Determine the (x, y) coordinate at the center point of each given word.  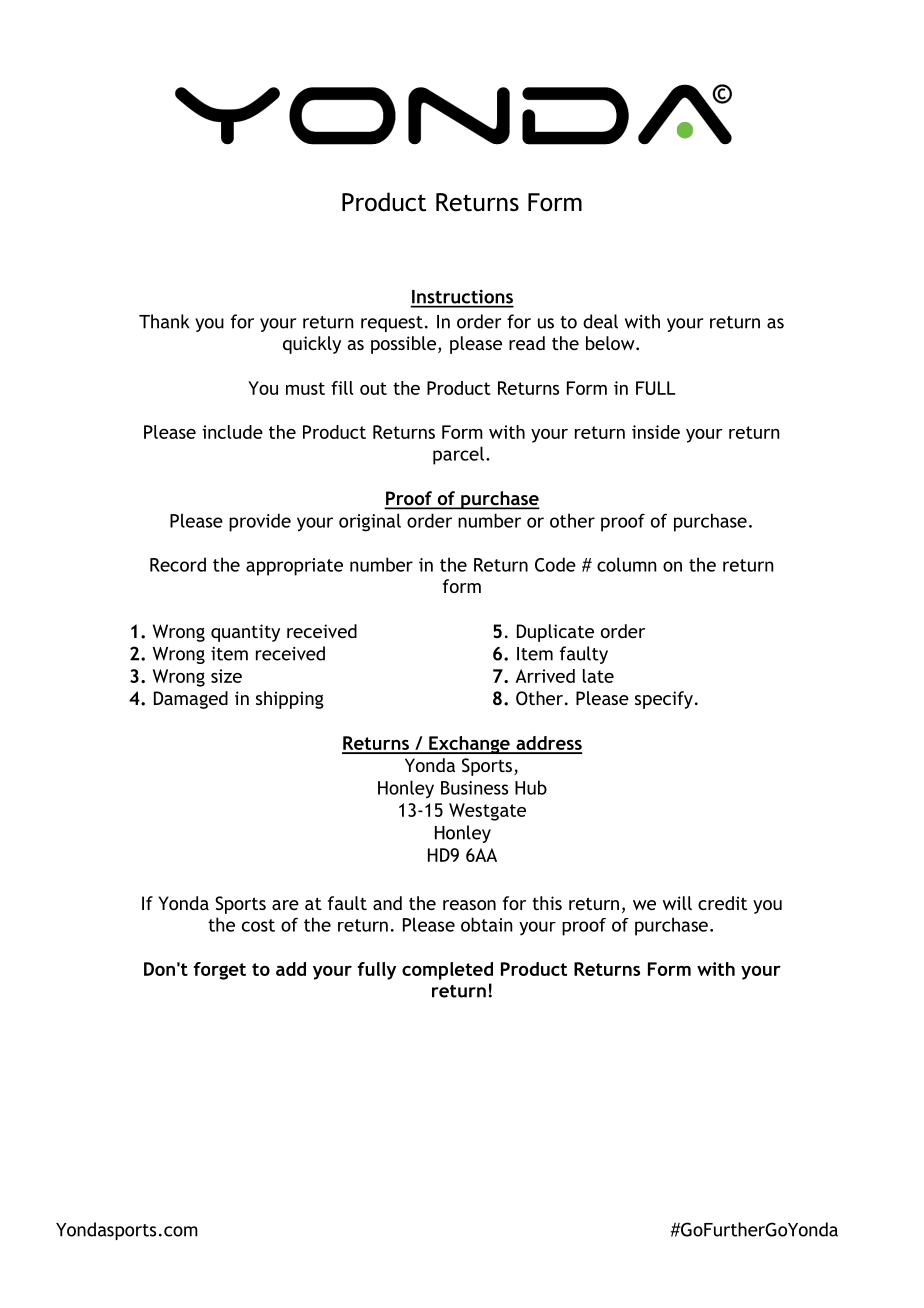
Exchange (469, 745)
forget (220, 971)
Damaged (191, 700)
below (611, 343)
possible (405, 345)
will (677, 903)
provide (260, 522)
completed (447, 971)
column (627, 564)
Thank (164, 321)
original (370, 522)
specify (664, 700)
